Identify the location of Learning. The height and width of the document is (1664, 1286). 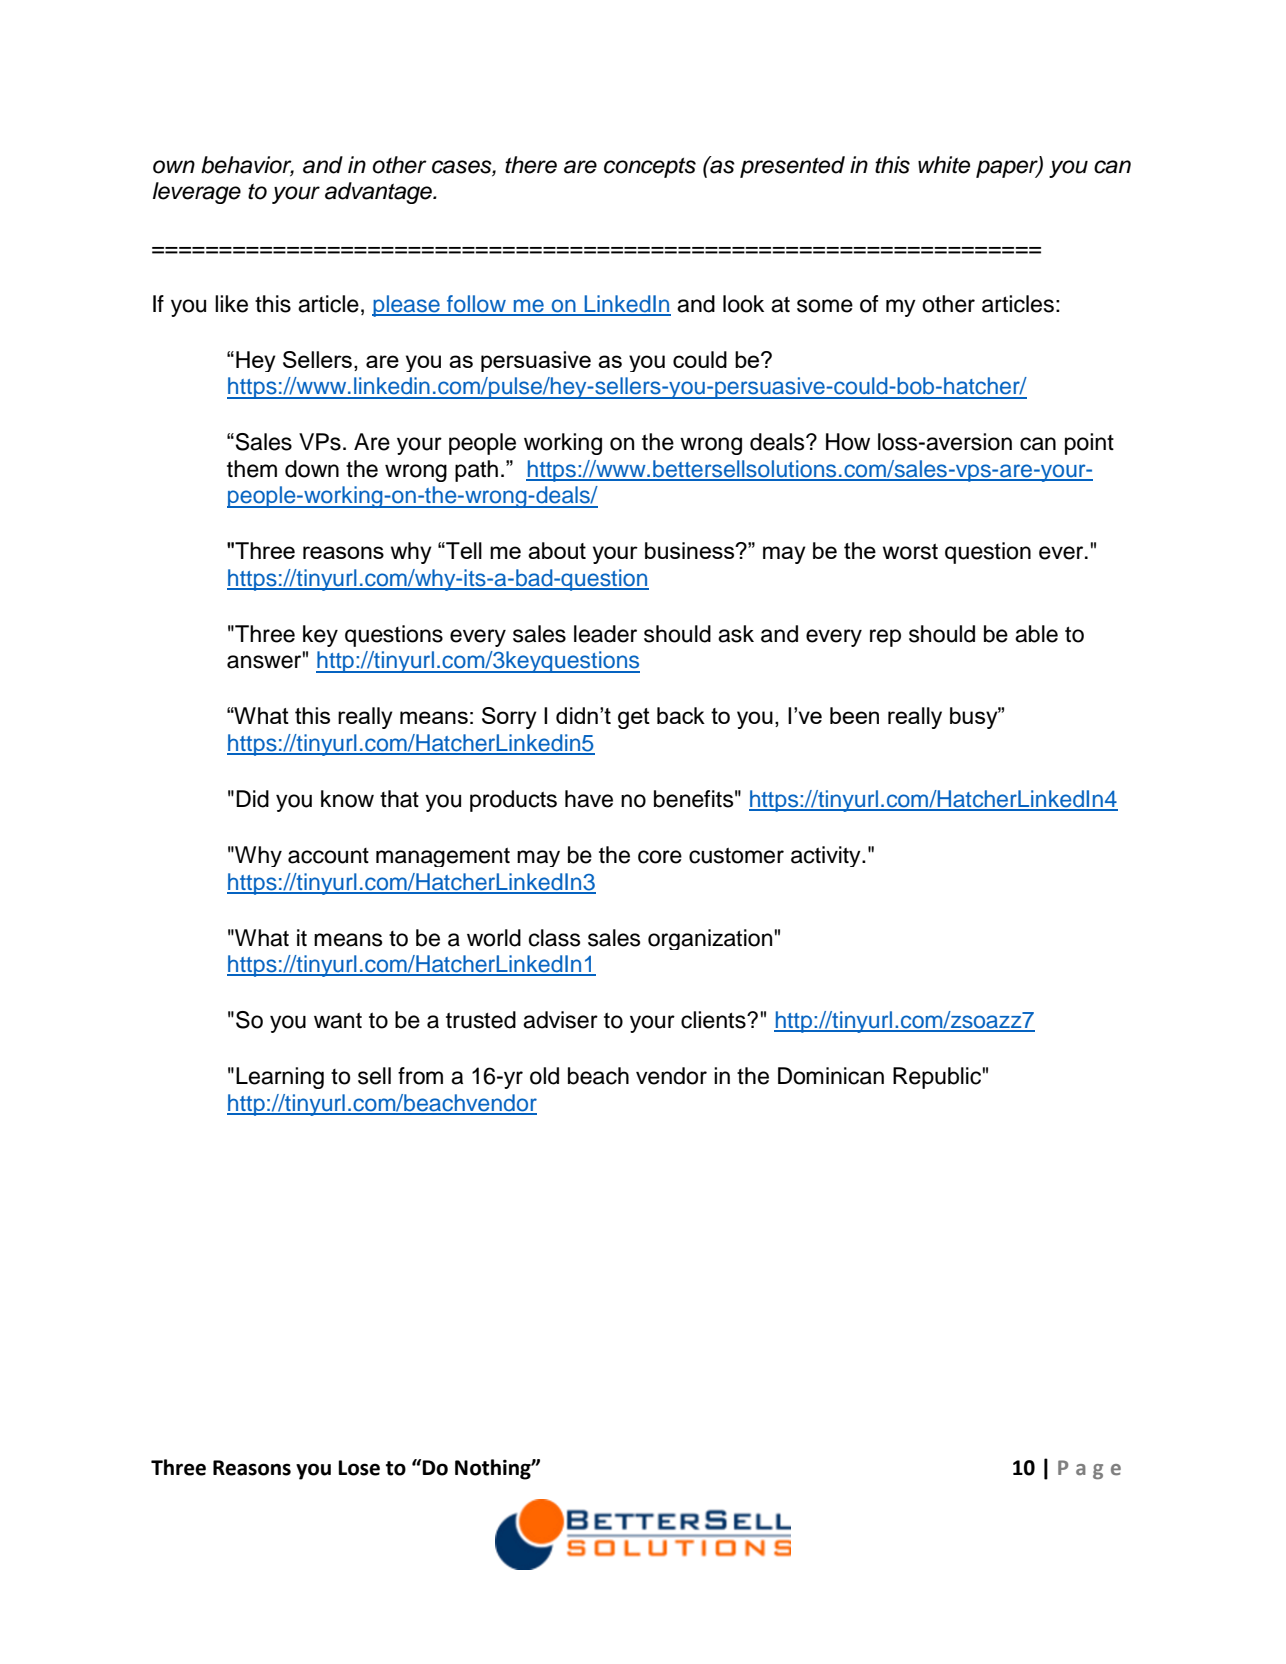
(280, 1078).
